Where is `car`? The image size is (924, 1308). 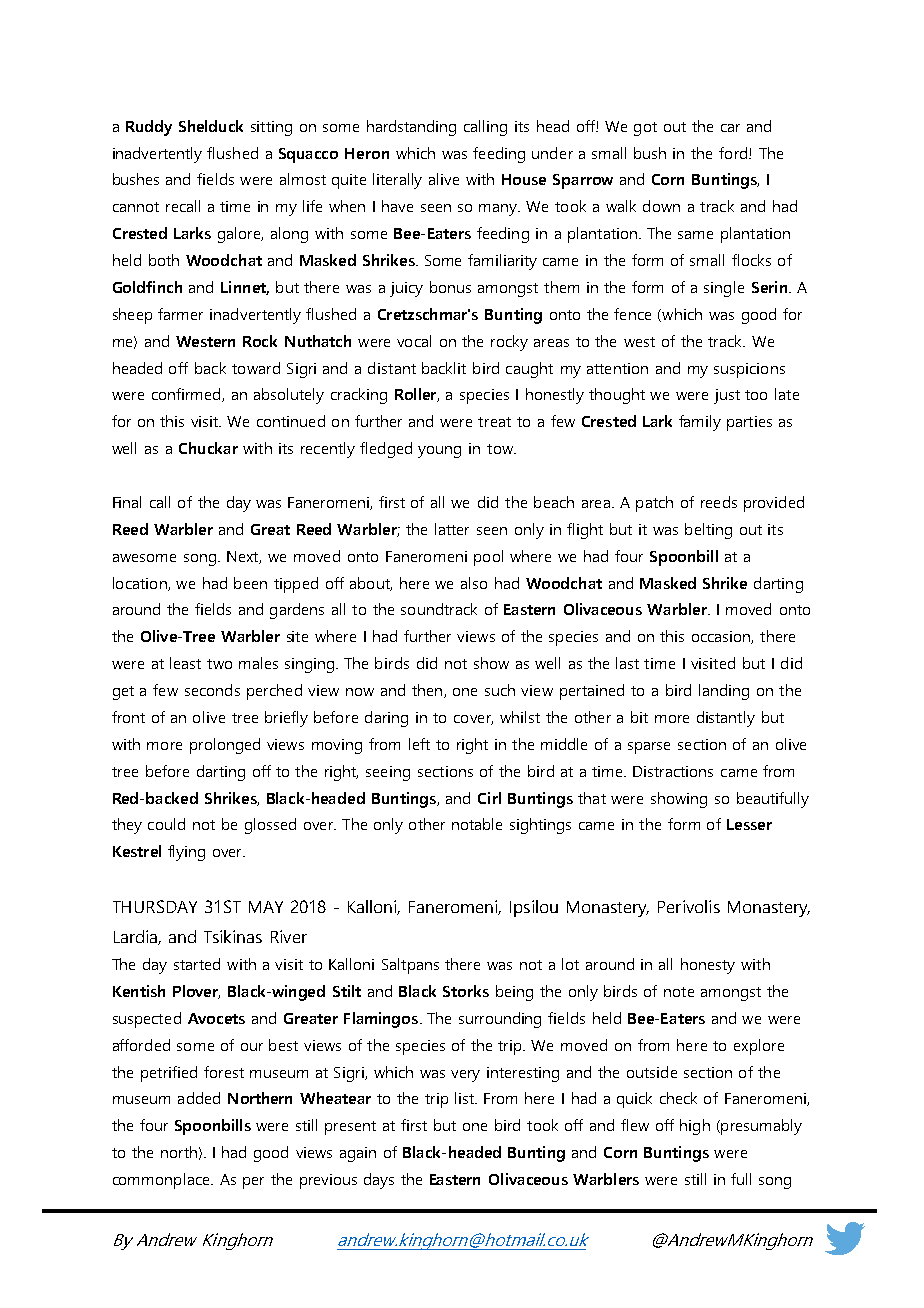 car is located at coordinates (730, 128).
